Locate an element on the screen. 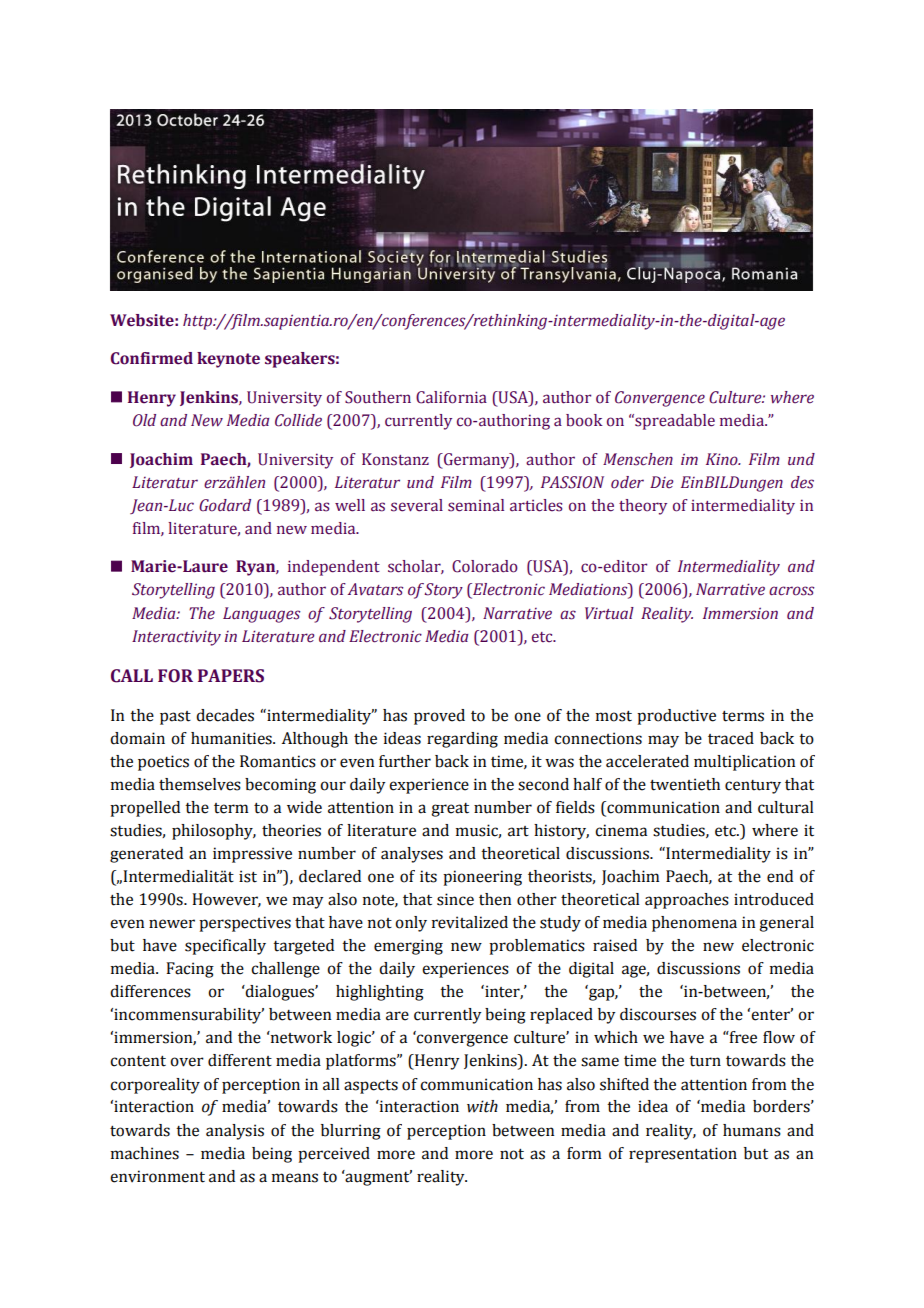  Confirmed is located at coordinates (152, 358).
